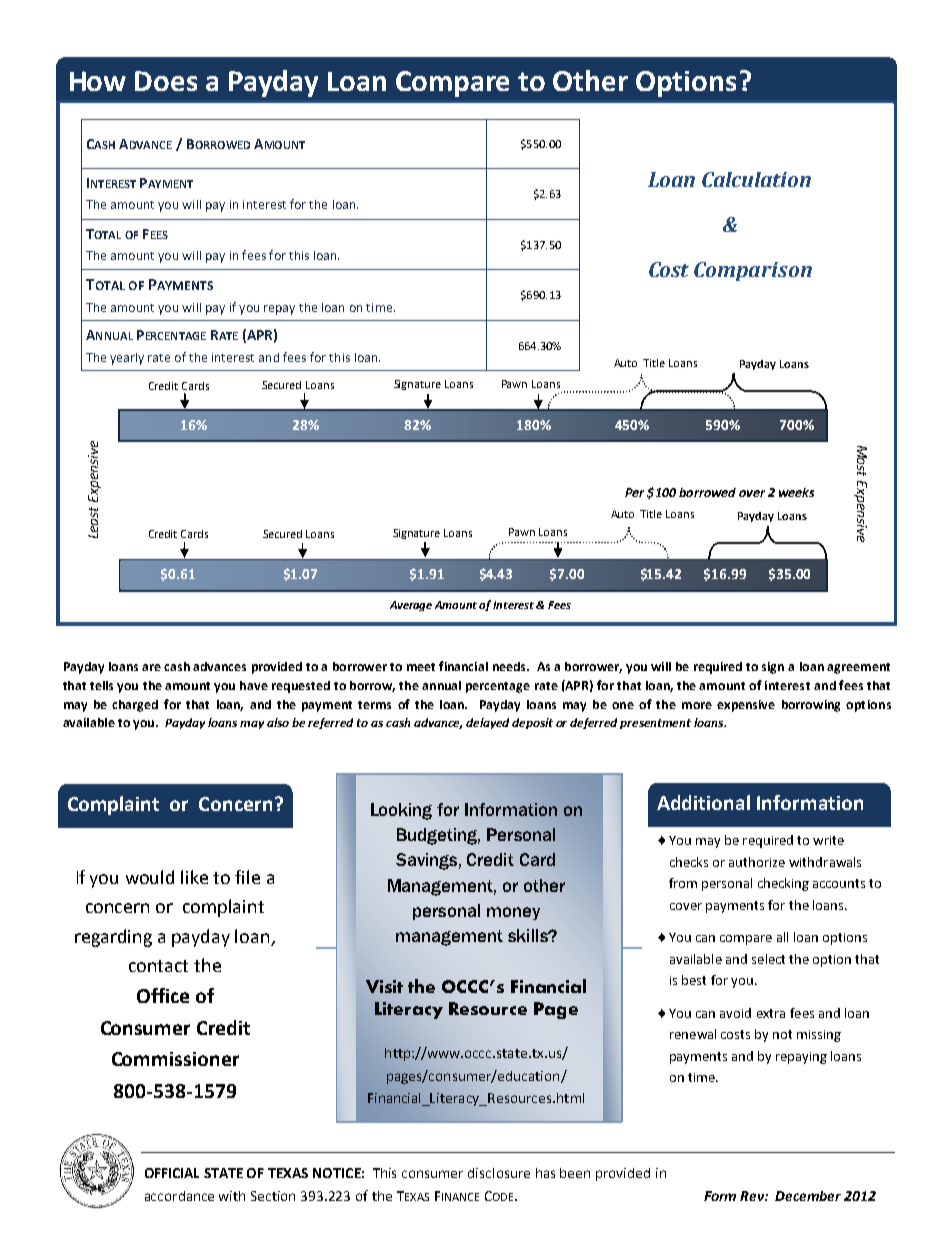  I want to click on needs, so click(510, 666).
